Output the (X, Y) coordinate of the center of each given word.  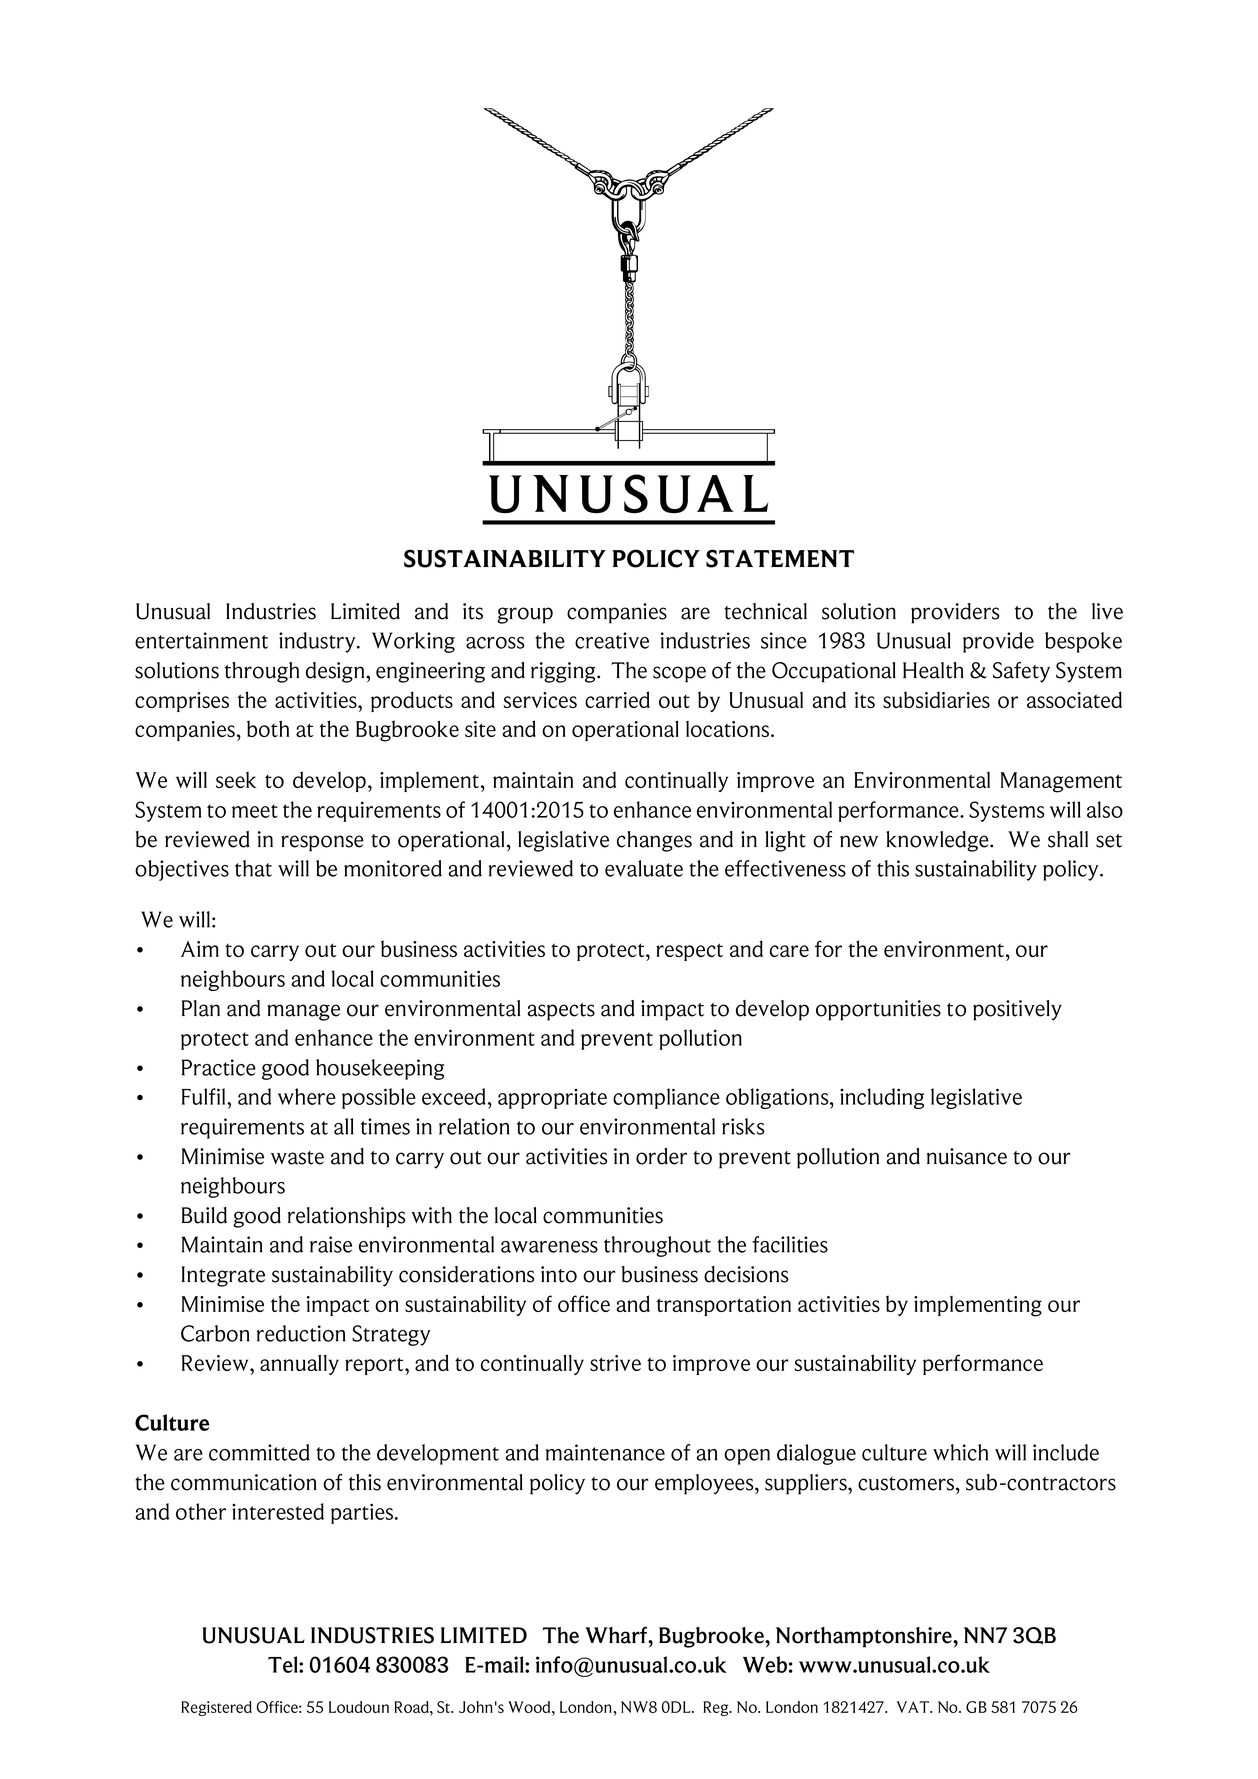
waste (297, 1158)
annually (299, 1364)
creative (612, 640)
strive (615, 1363)
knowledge (938, 841)
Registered (216, 1708)
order (661, 1156)
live (1107, 611)
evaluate (644, 868)
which (960, 1452)
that (253, 868)
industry (318, 642)
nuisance (967, 1156)
